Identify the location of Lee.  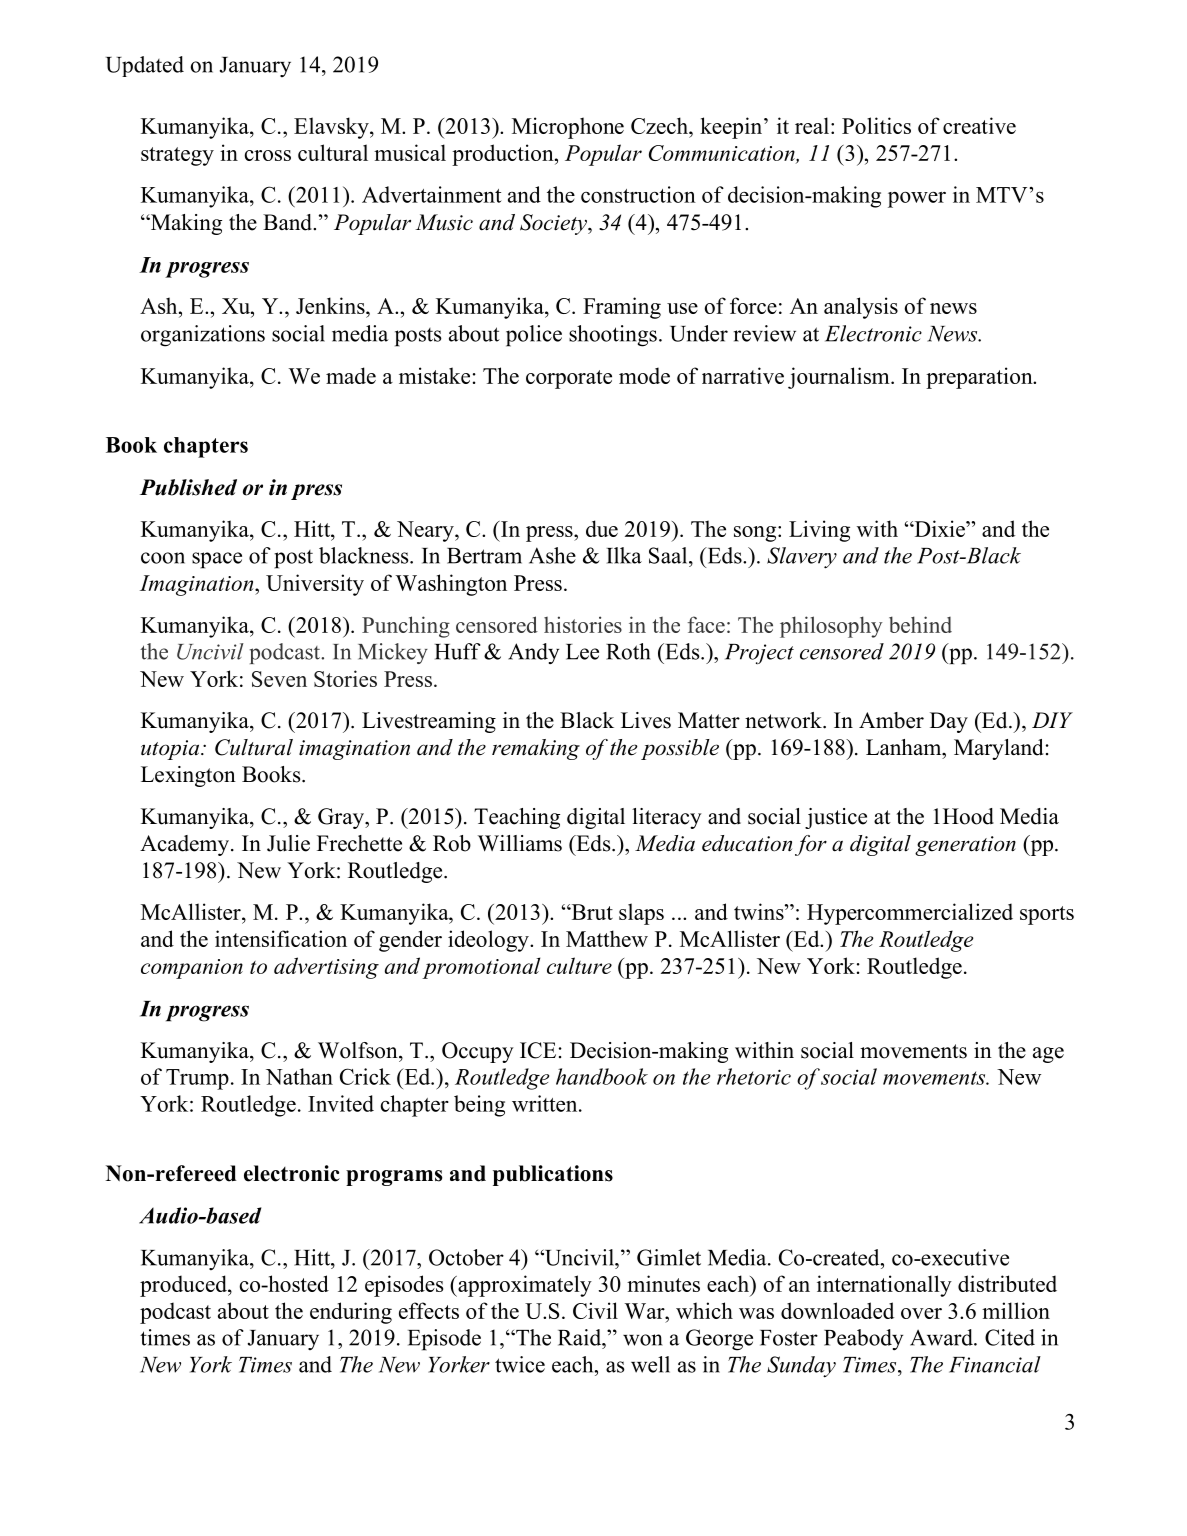
(582, 652).
